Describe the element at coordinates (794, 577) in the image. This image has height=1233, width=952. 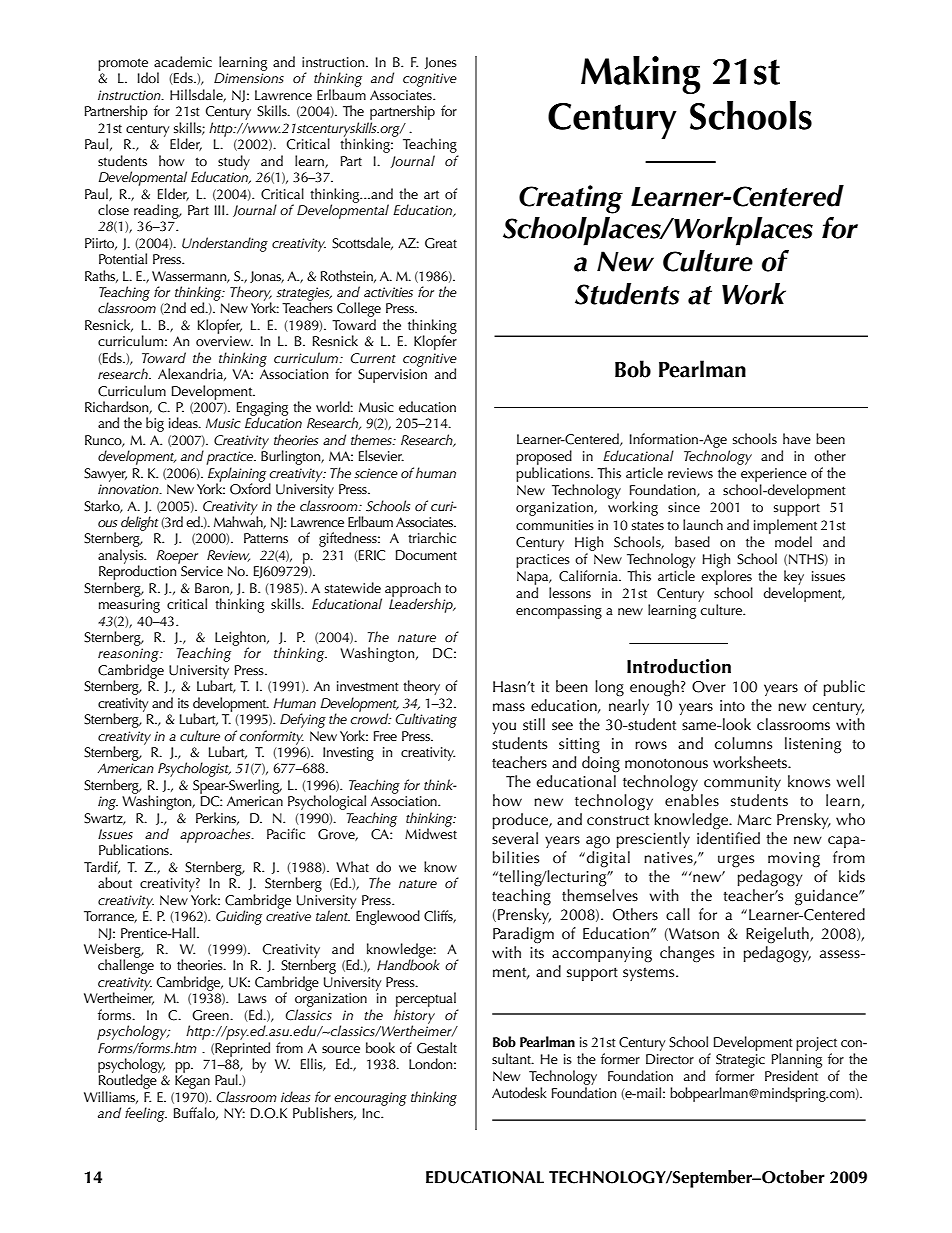
I see `key` at that location.
